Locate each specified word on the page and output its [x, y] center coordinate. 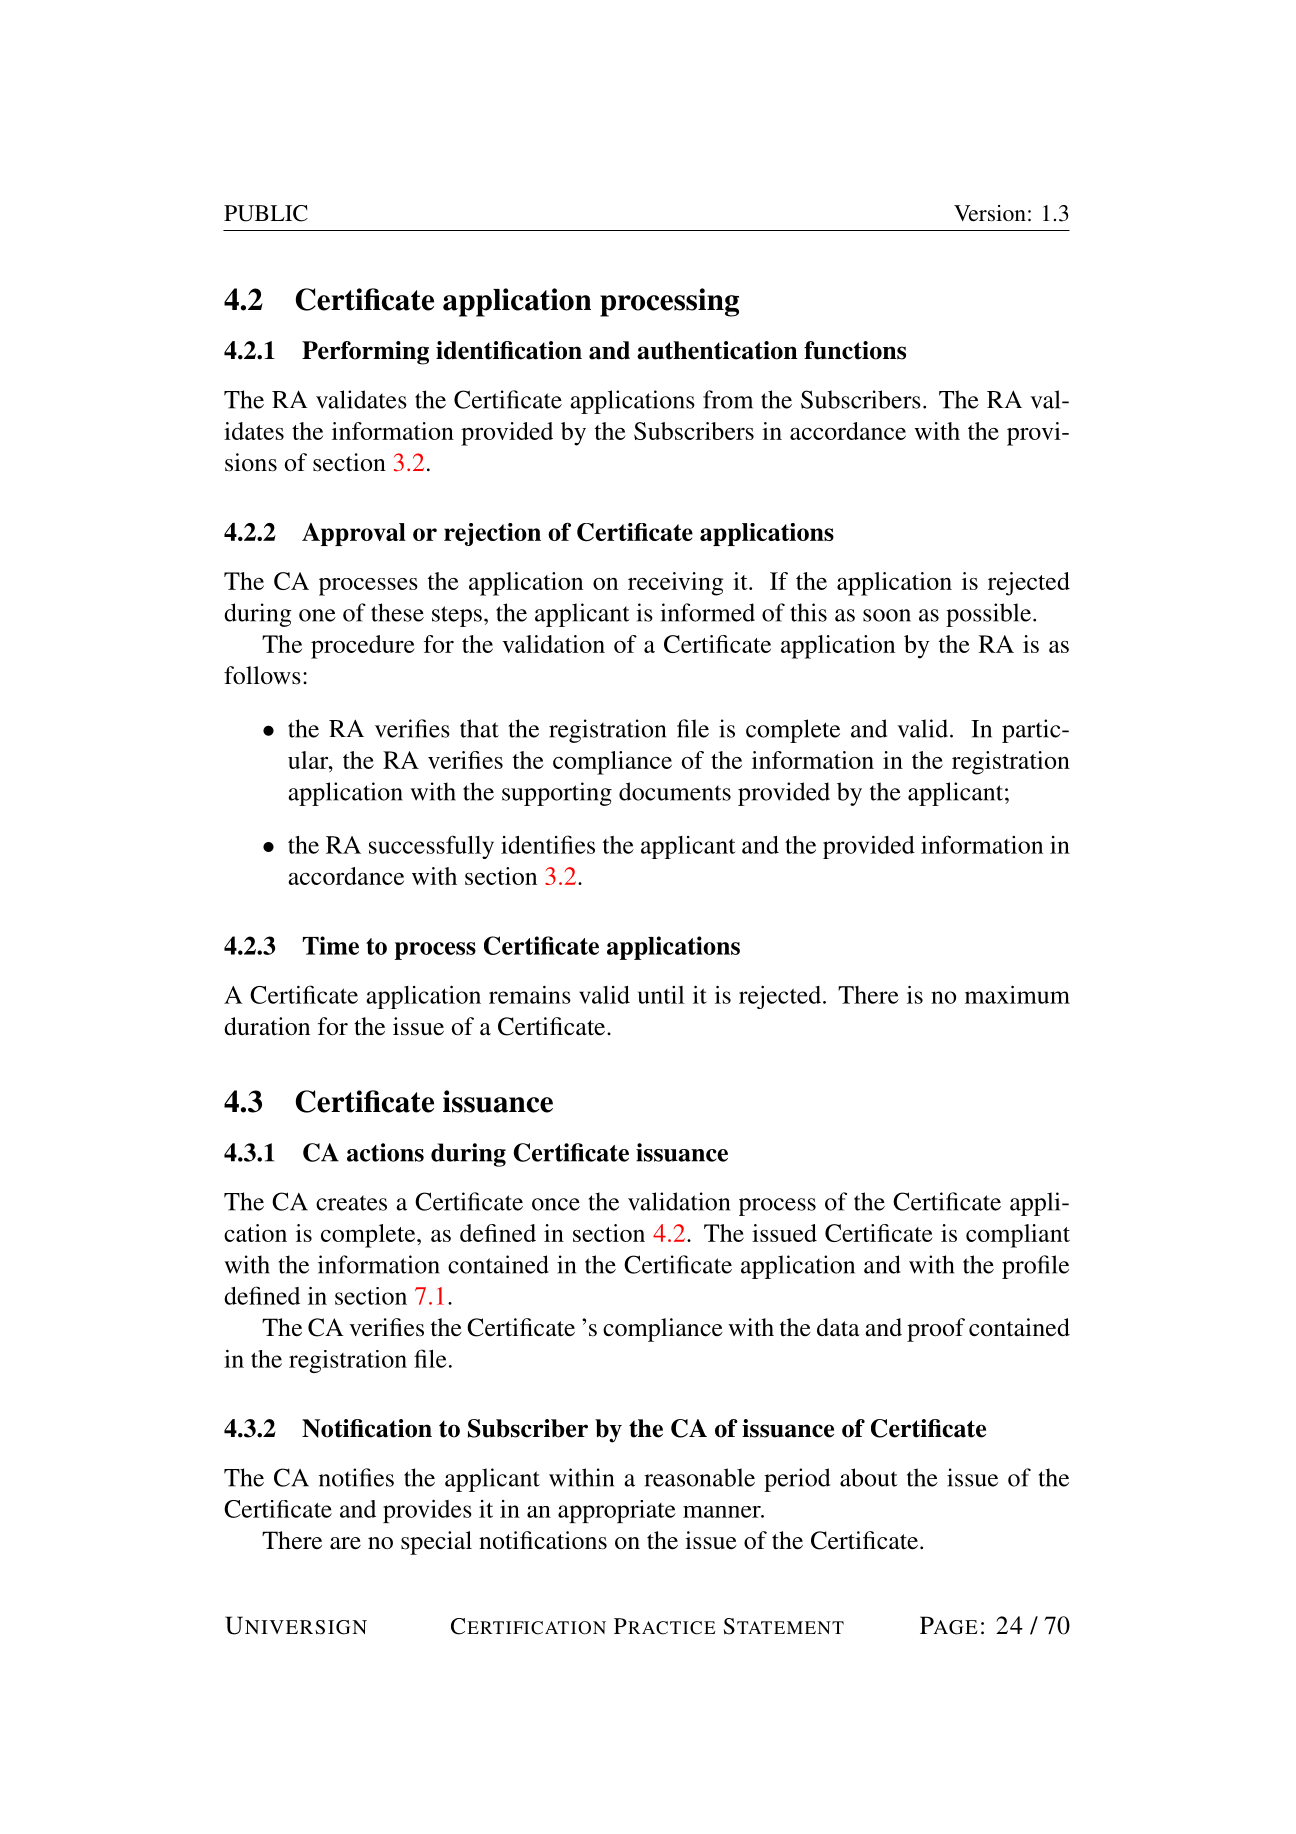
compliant [1018, 1236]
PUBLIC [266, 213]
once [556, 1204]
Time [331, 945]
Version [990, 213]
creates [351, 1203]
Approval [354, 534]
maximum [1017, 995]
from [728, 399]
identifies [548, 844]
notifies [356, 1477]
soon [887, 615]
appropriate [617, 1511]
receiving [675, 584]
